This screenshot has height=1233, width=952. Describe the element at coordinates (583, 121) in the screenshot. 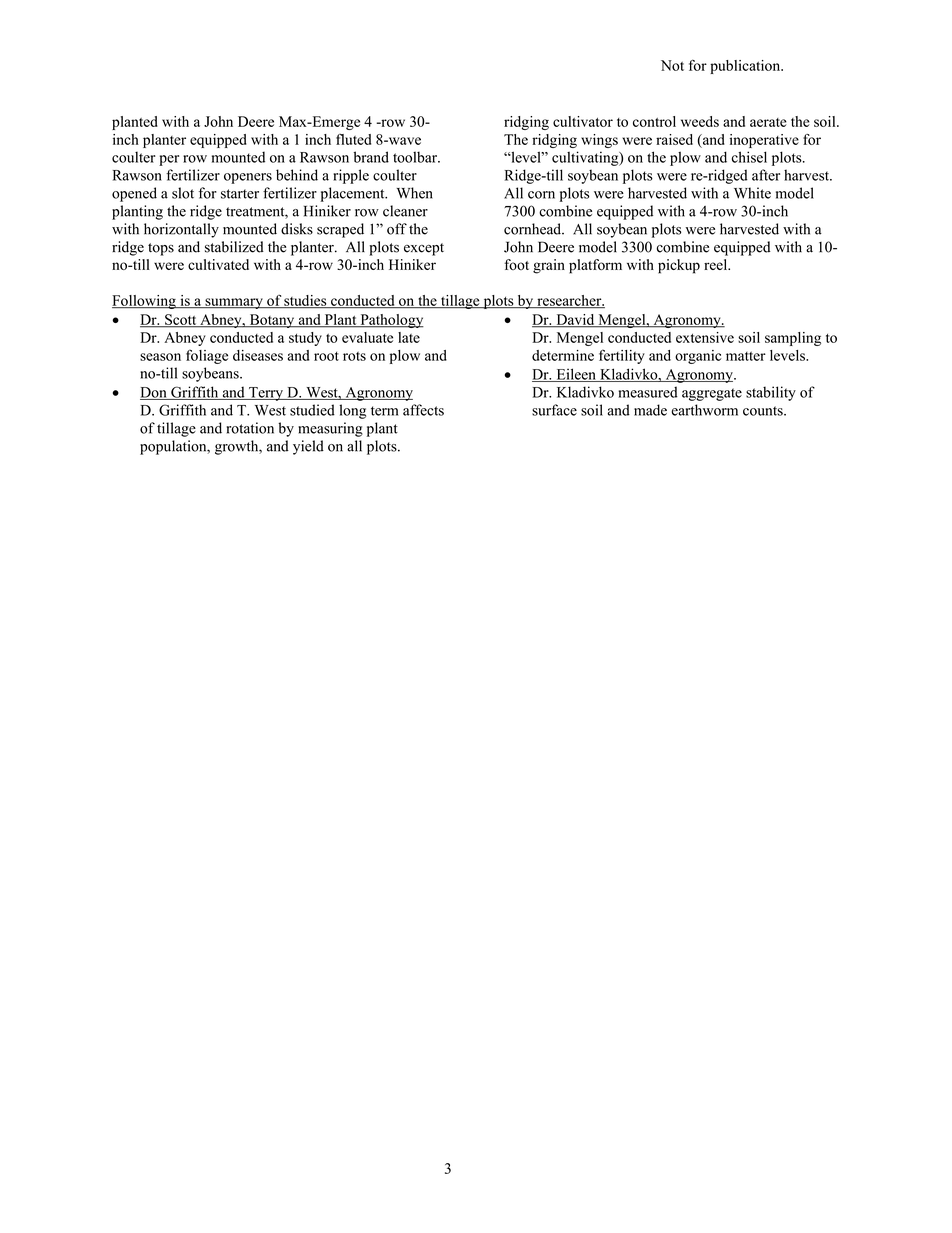

I see `cultivator` at that location.
